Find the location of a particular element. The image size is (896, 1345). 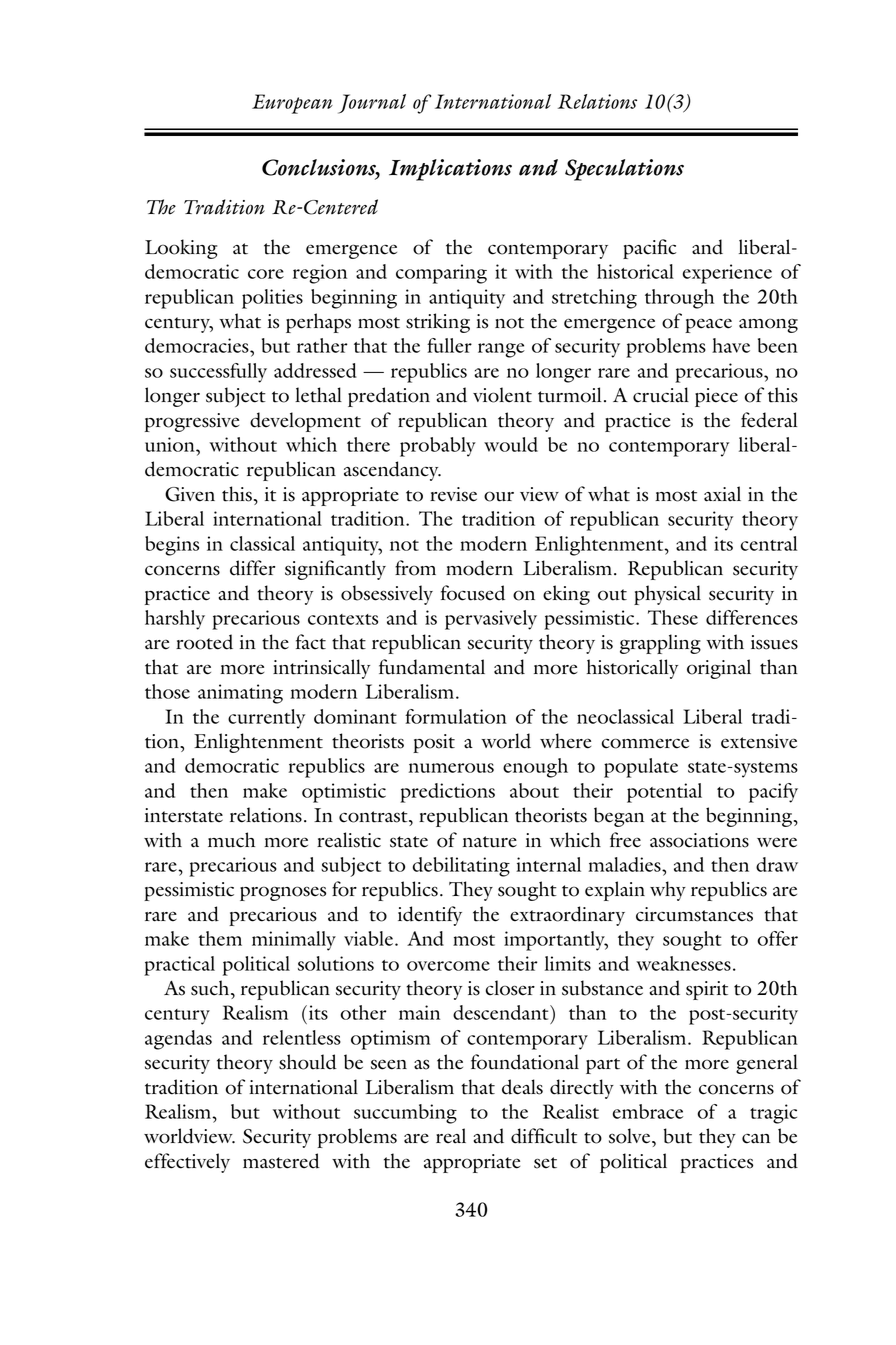

pacific is located at coordinates (649, 249).
